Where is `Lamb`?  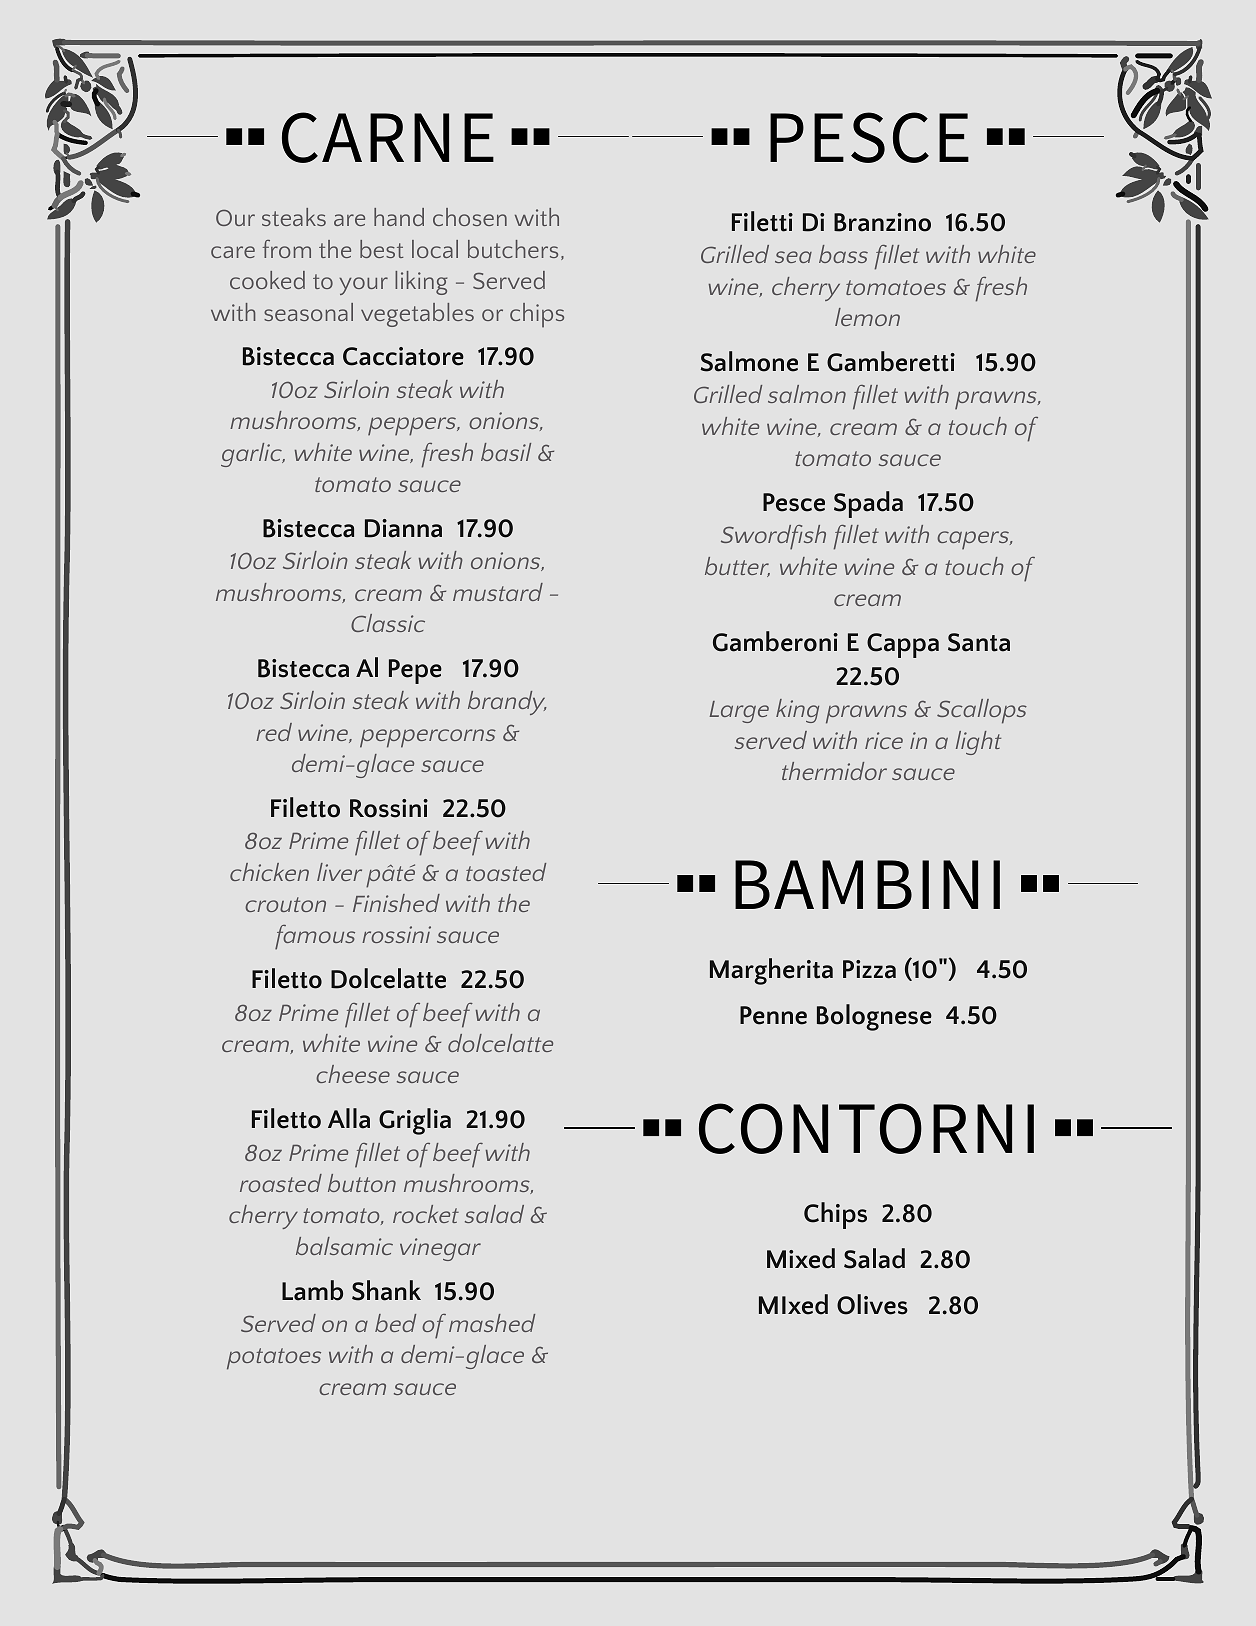
Lamb is located at coordinates (312, 1290).
